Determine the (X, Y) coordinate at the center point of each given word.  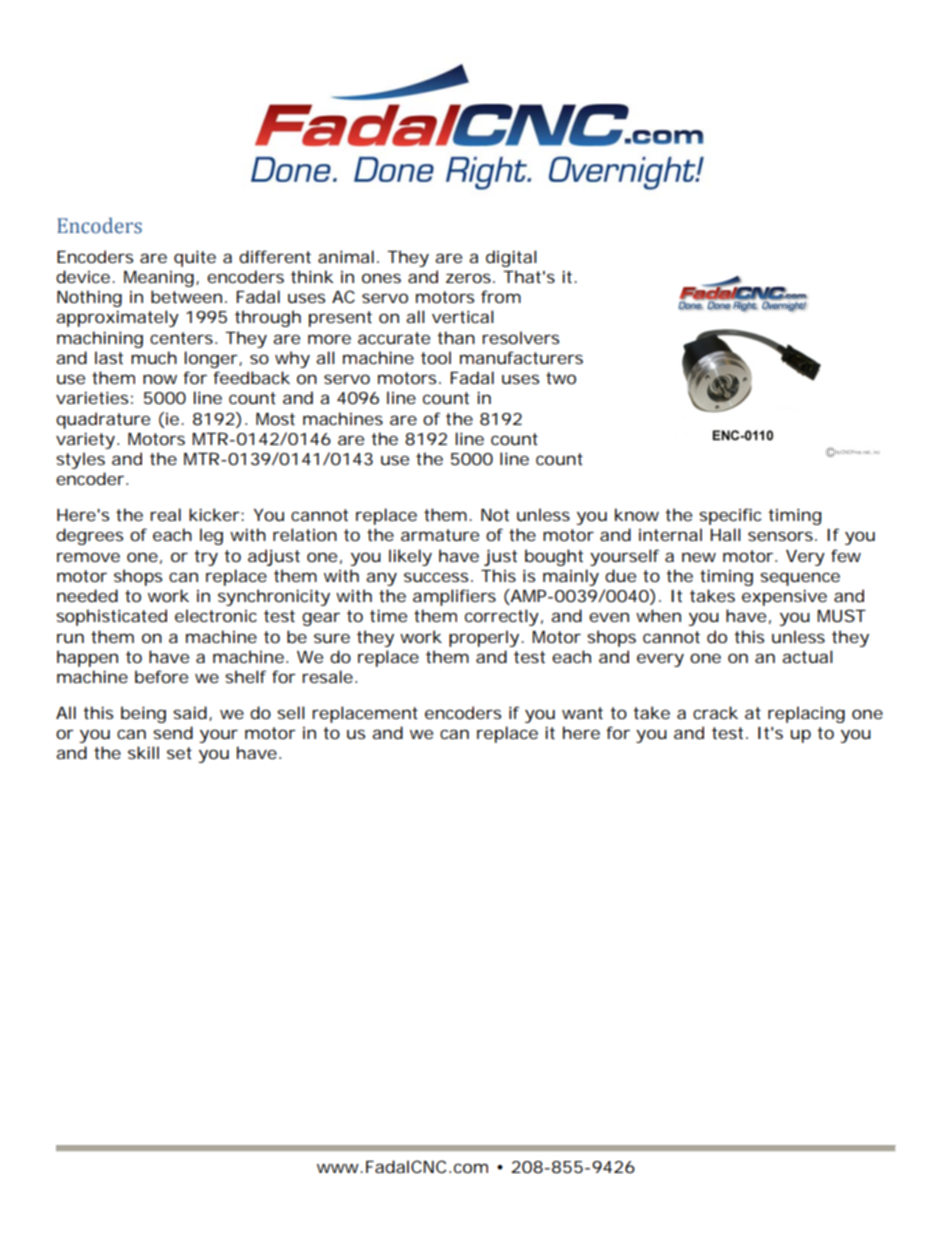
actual (807, 656)
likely (410, 557)
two (561, 378)
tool (436, 357)
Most (275, 419)
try (206, 558)
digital (511, 258)
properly (484, 638)
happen (87, 658)
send (173, 732)
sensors (782, 536)
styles (80, 460)
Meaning (160, 279)
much (154, 357)
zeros (470, 278)
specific (730, 516)
